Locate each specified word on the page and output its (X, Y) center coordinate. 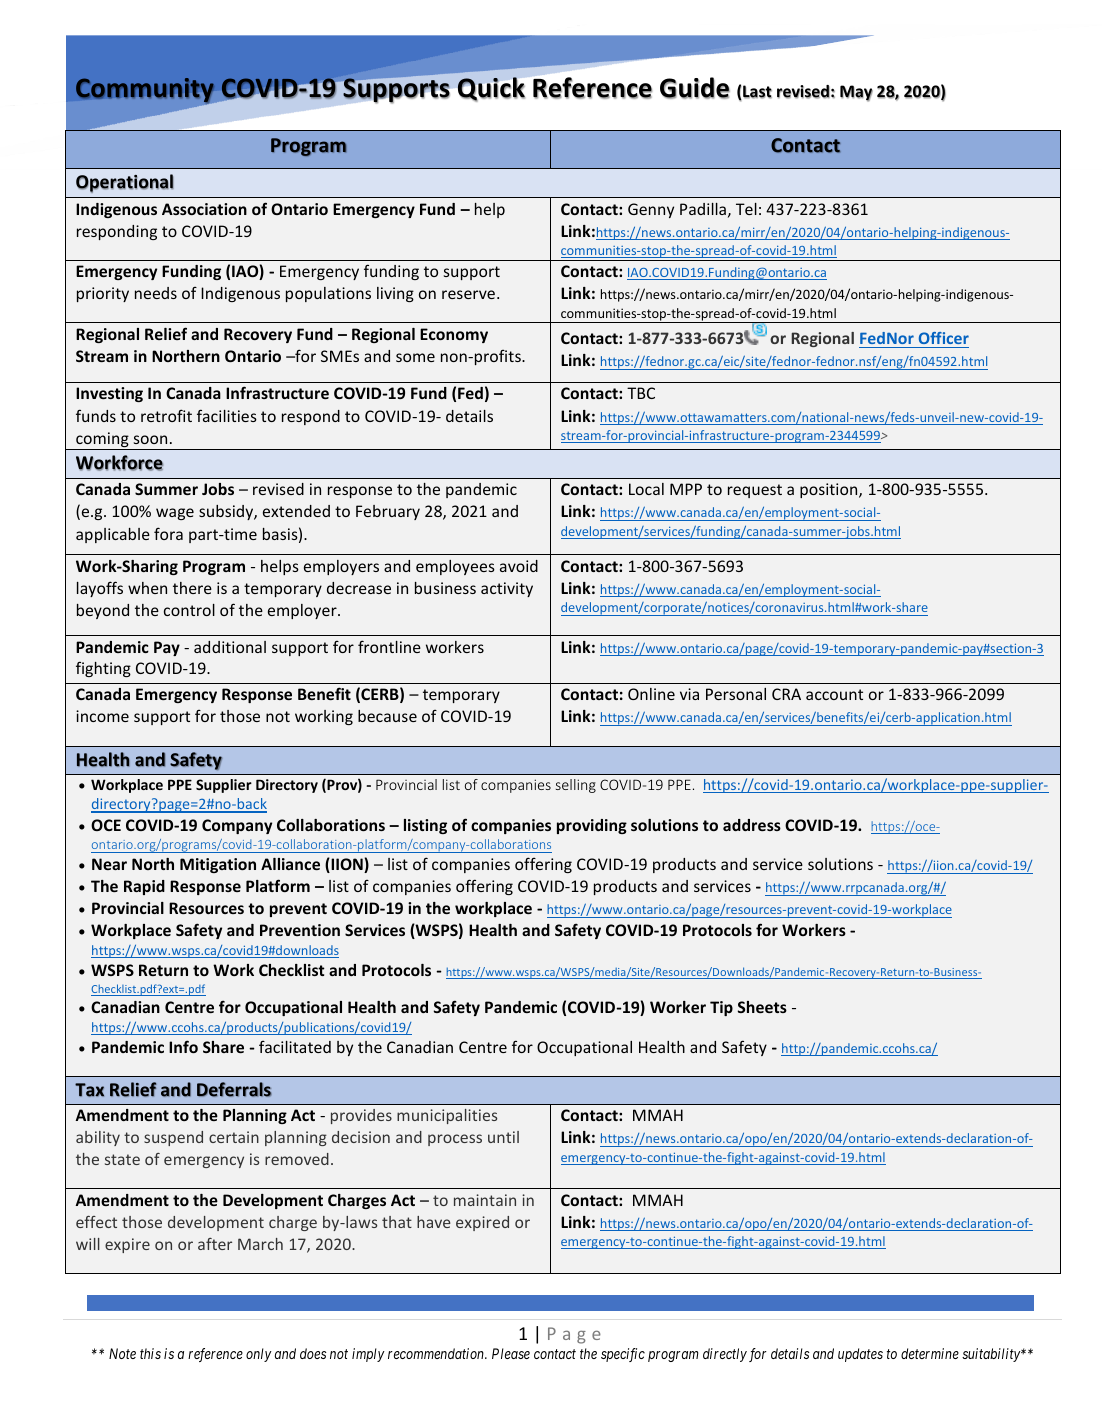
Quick (491, 89)
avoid (519, 566)
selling (576, 786)
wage (175, 514)
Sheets (762, 1007)
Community (146, 91)
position (830, 490)
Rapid (144, 887)
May (856, 93)
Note (122, 1353)
